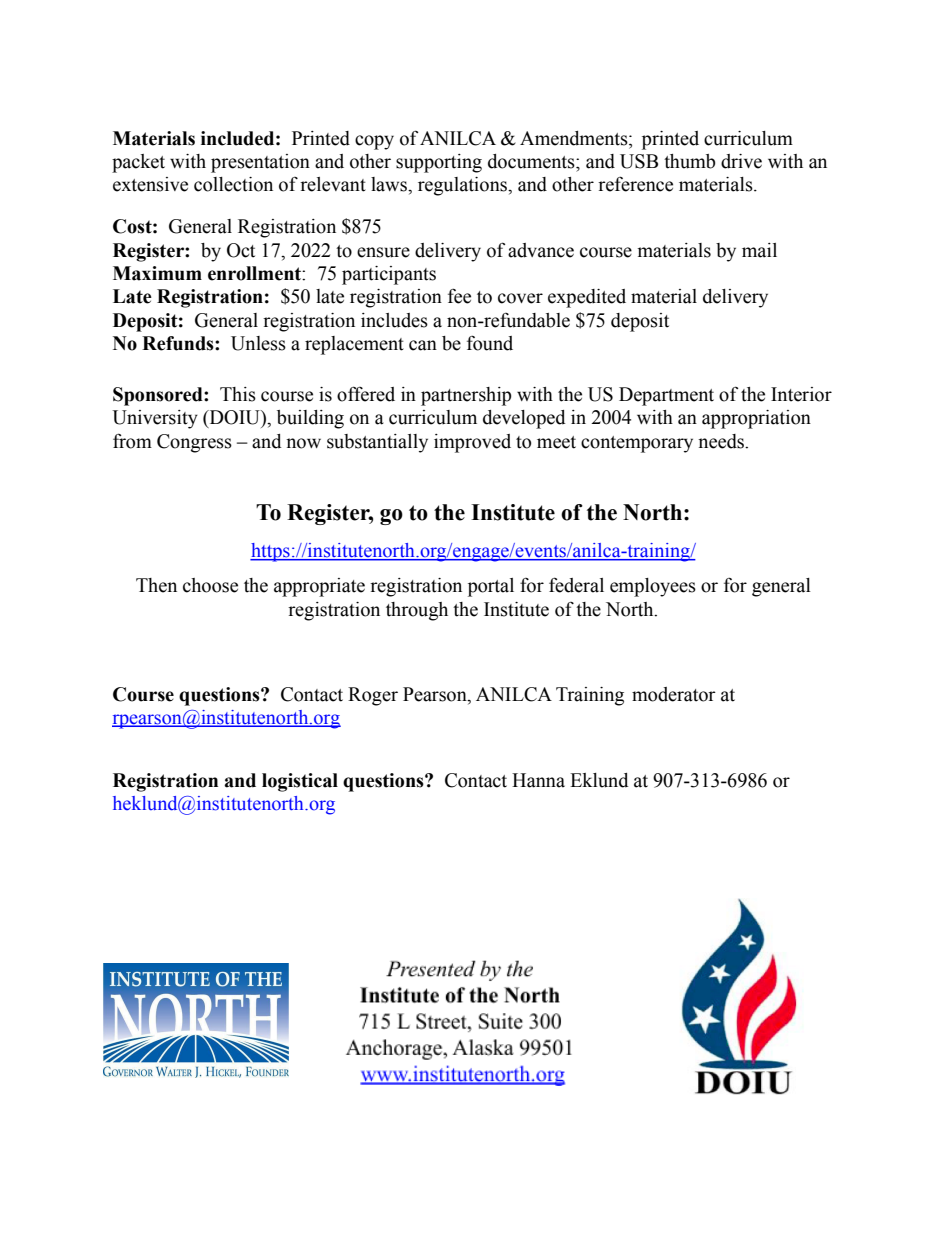  I want to click on drive, so click(741, 161).
